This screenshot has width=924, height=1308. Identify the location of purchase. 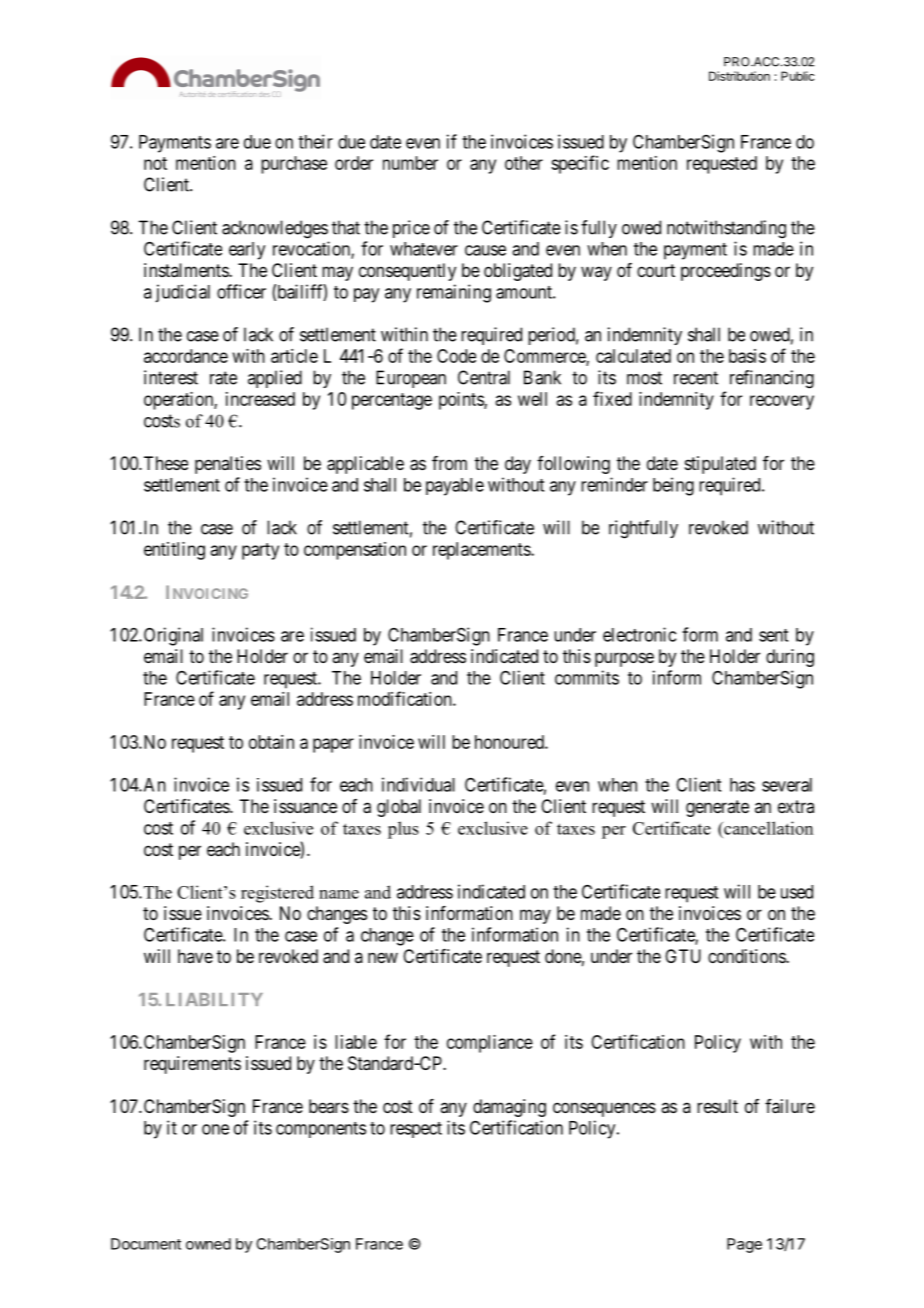
(294, 165).
